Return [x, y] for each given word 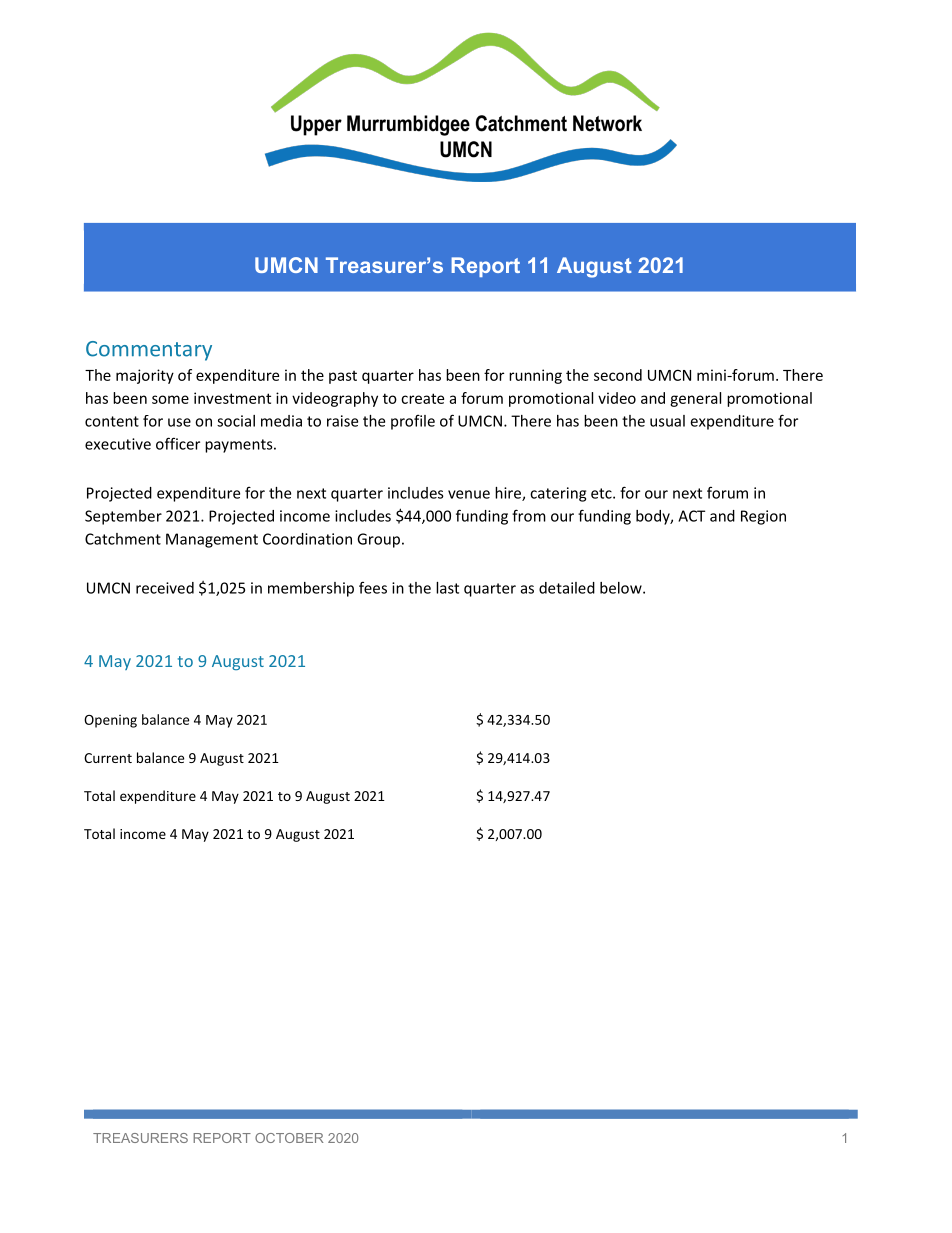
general [695, 399]
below [622, 588]
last [447, 588]
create [422, 398]
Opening [110, 721]
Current [108, 758]
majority [145, 376]
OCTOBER [289, 1138]
